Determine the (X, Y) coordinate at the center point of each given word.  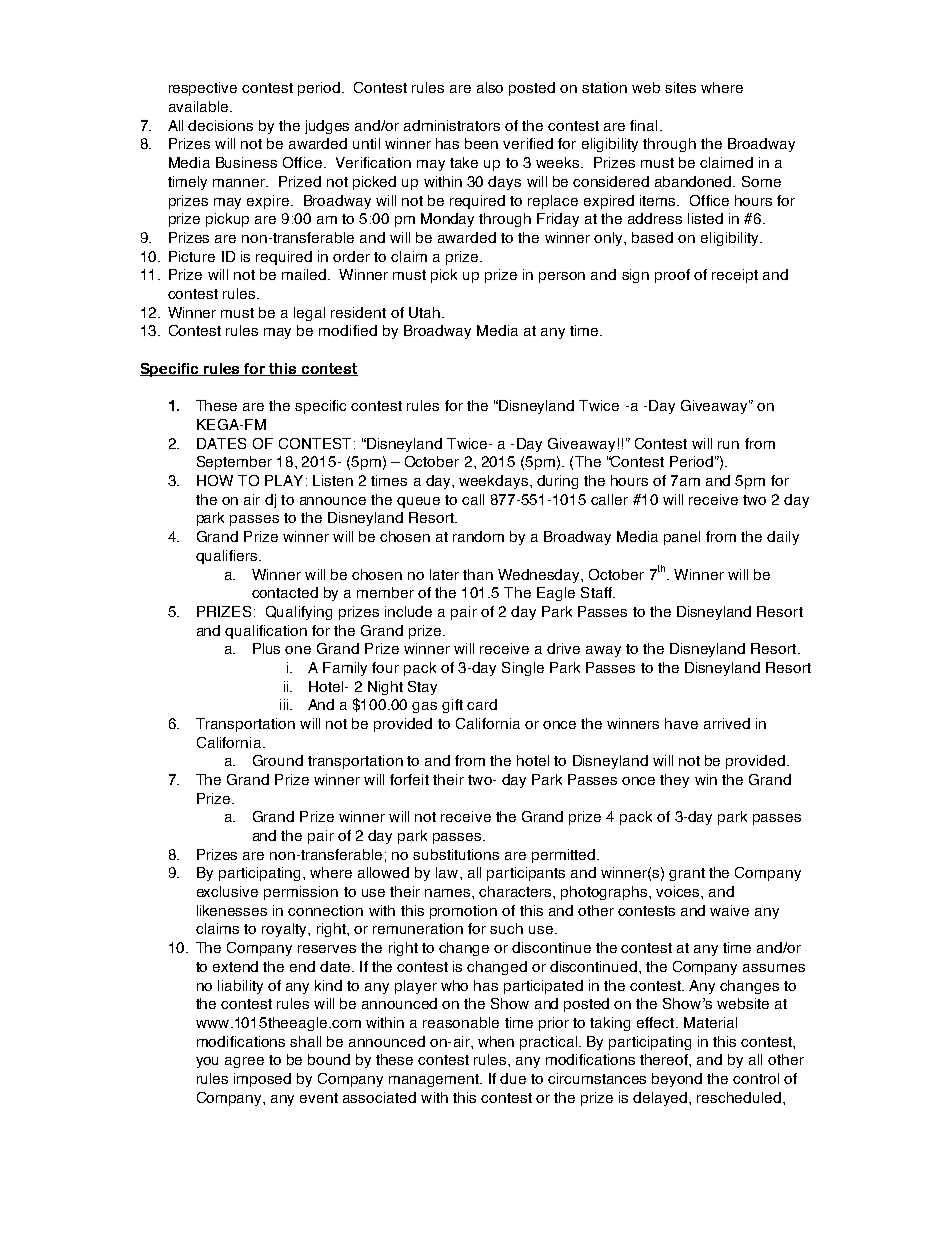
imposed (262, 1080)
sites (680, 87)
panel (682, 538)
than (478, 574)
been (481, 143)
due (513, 1078)
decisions (220, 125)
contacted (285, 592)
